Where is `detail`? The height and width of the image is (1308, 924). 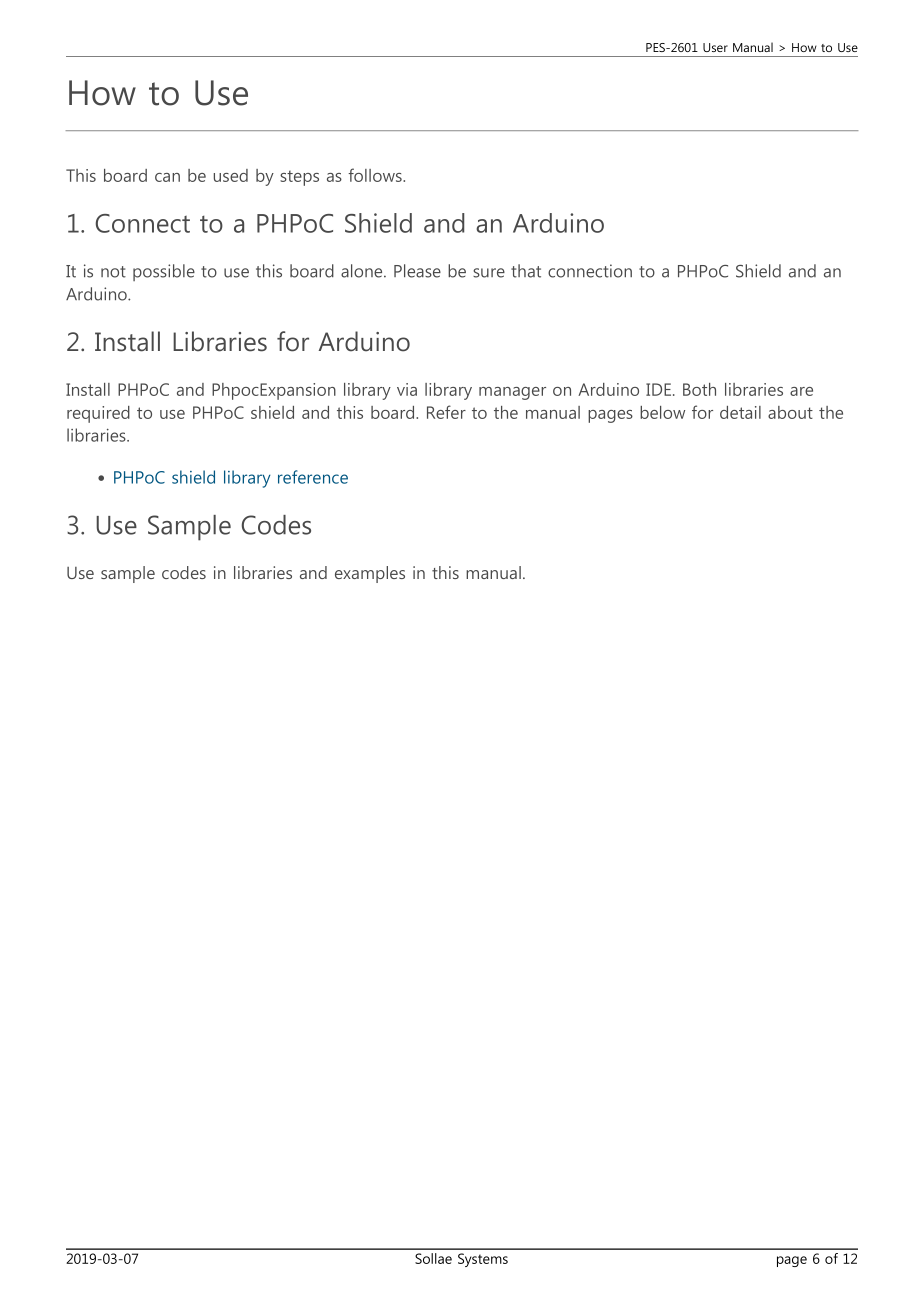 detail is located at coordinates (740, 412).
